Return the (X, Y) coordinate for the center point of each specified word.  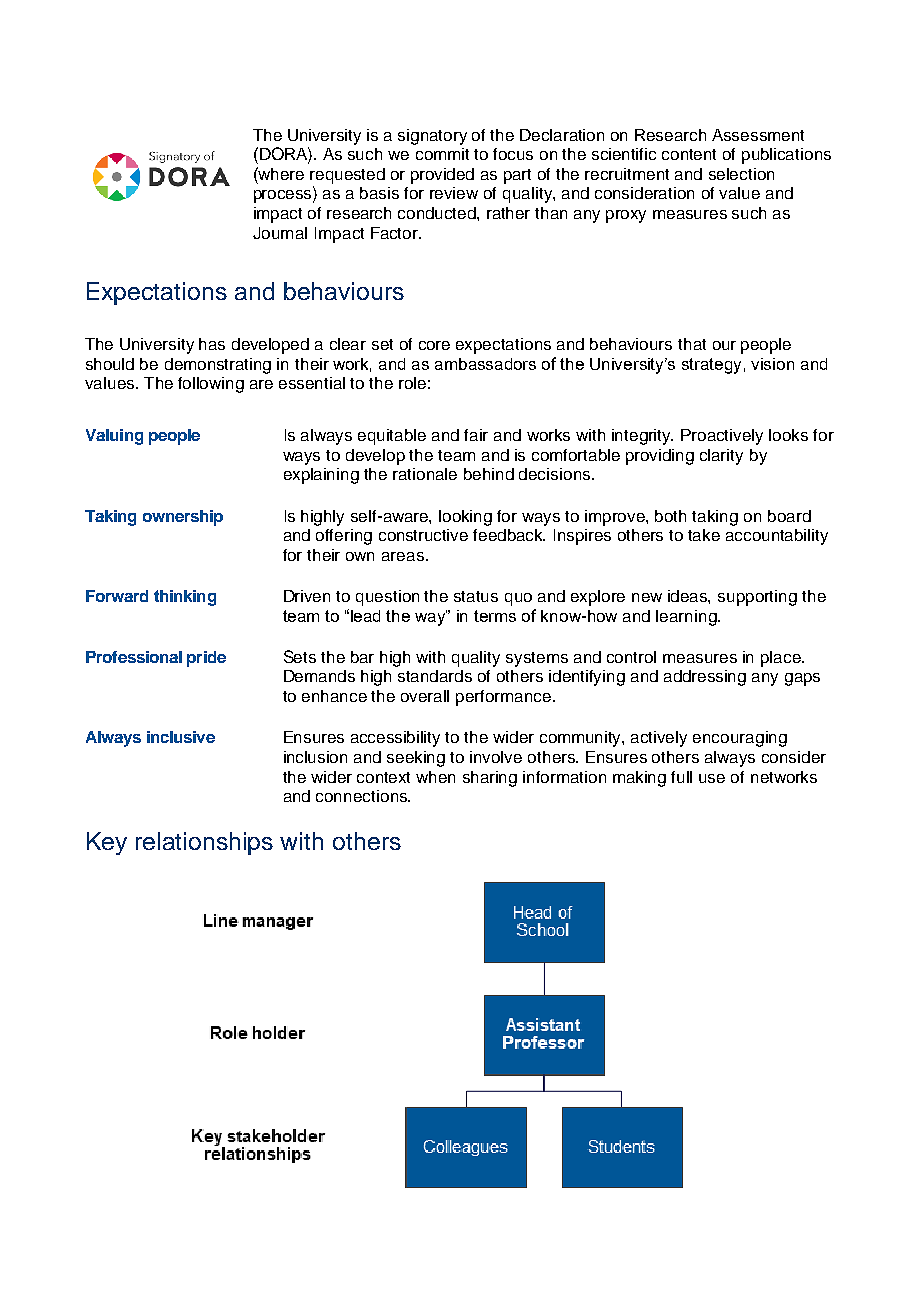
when (435, 777)
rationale (425, 474)
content (689, 154)
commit (442, 154)
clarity (721, 457)
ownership (183, 518)
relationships (204, 843)
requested (347, 176)
